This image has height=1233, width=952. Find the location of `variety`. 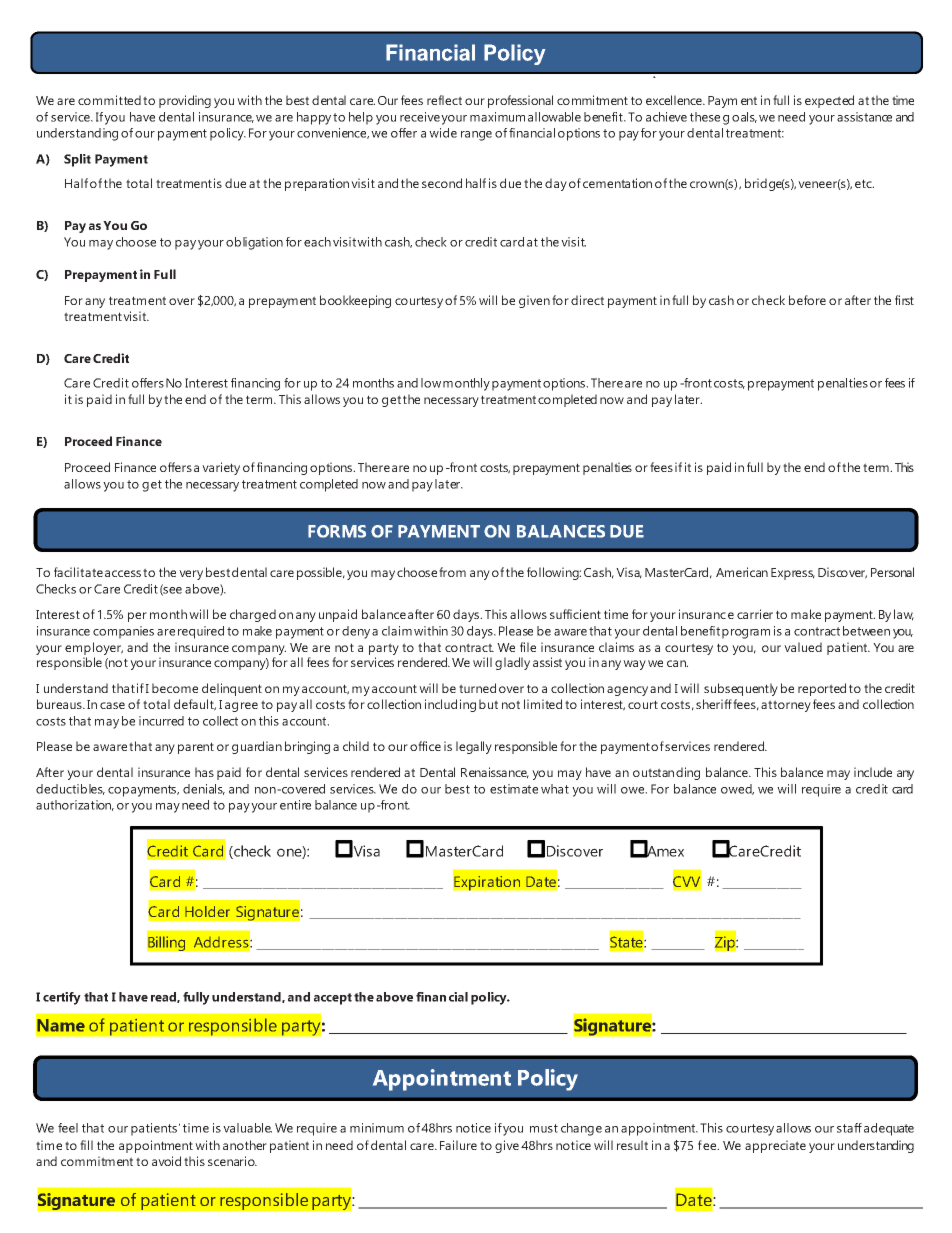

variety is located at coordinates (221, 468).
